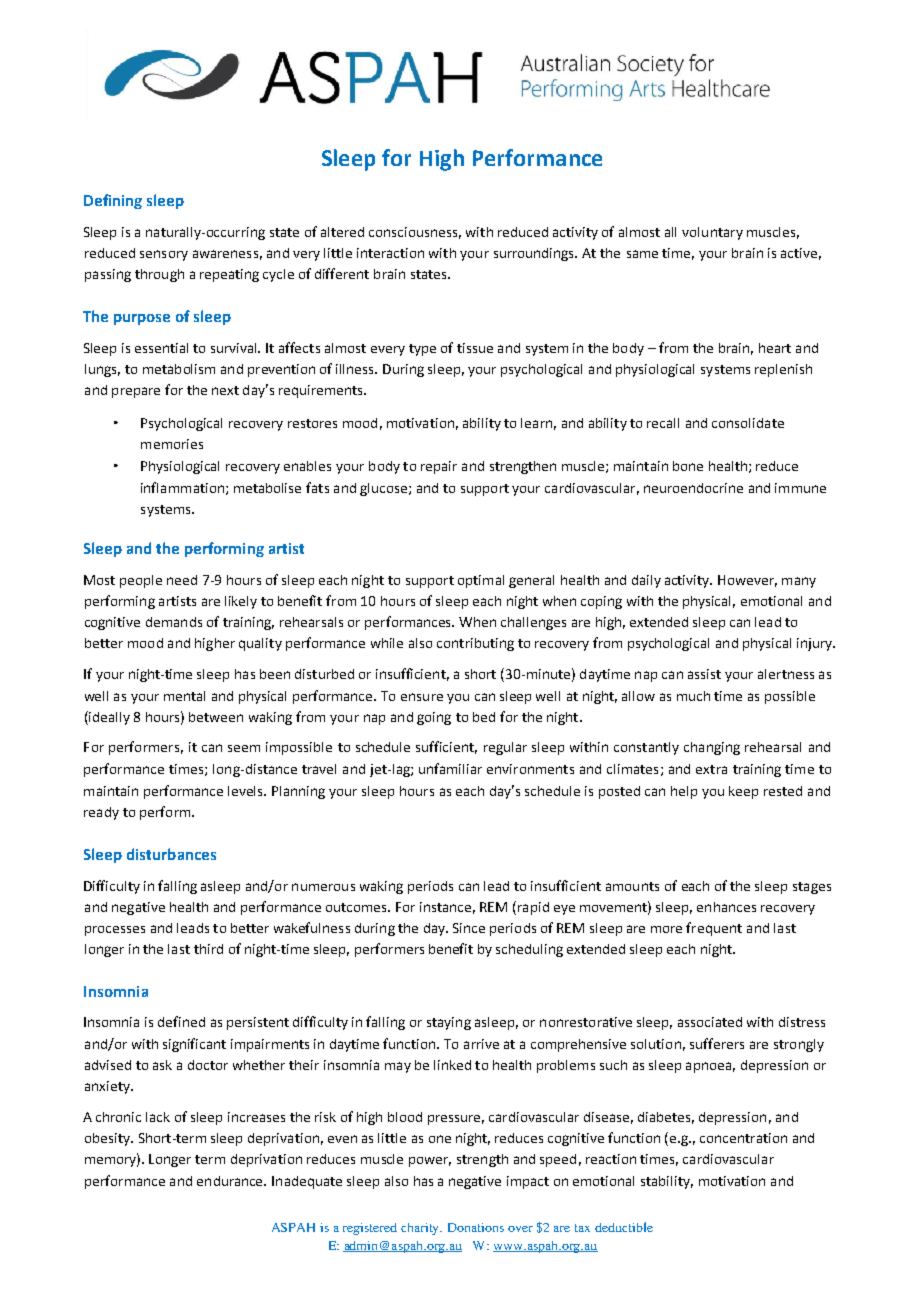 The width and height of the page is (924, 1308). What do you see at coordinates (231, 1181) in the page?
I see `endurance` at bounding box center [231, 1181].
